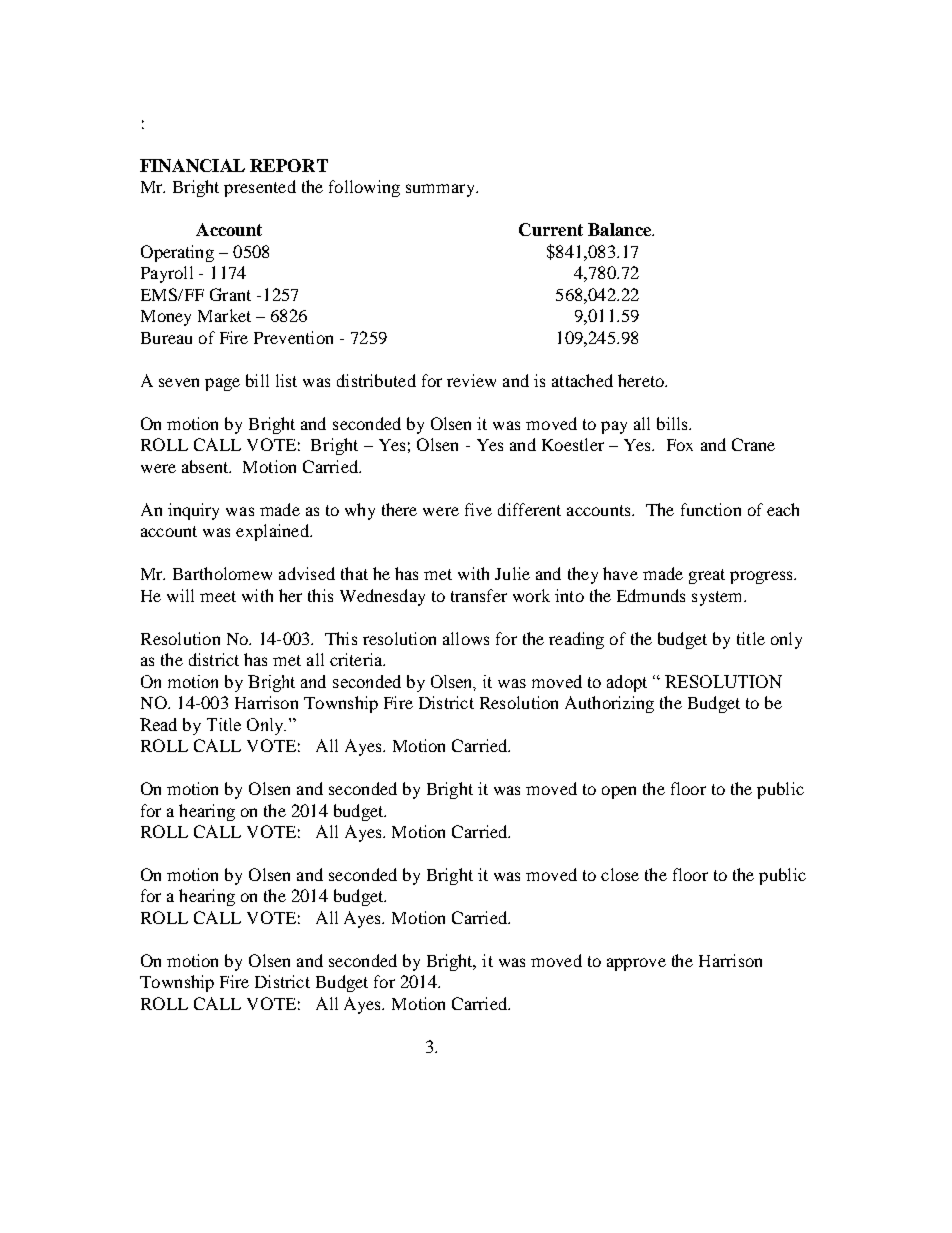  What do you see at coordinates (609, 704) in the screenshot?
I see `Authorizing` at bounding box center [609, 704].
